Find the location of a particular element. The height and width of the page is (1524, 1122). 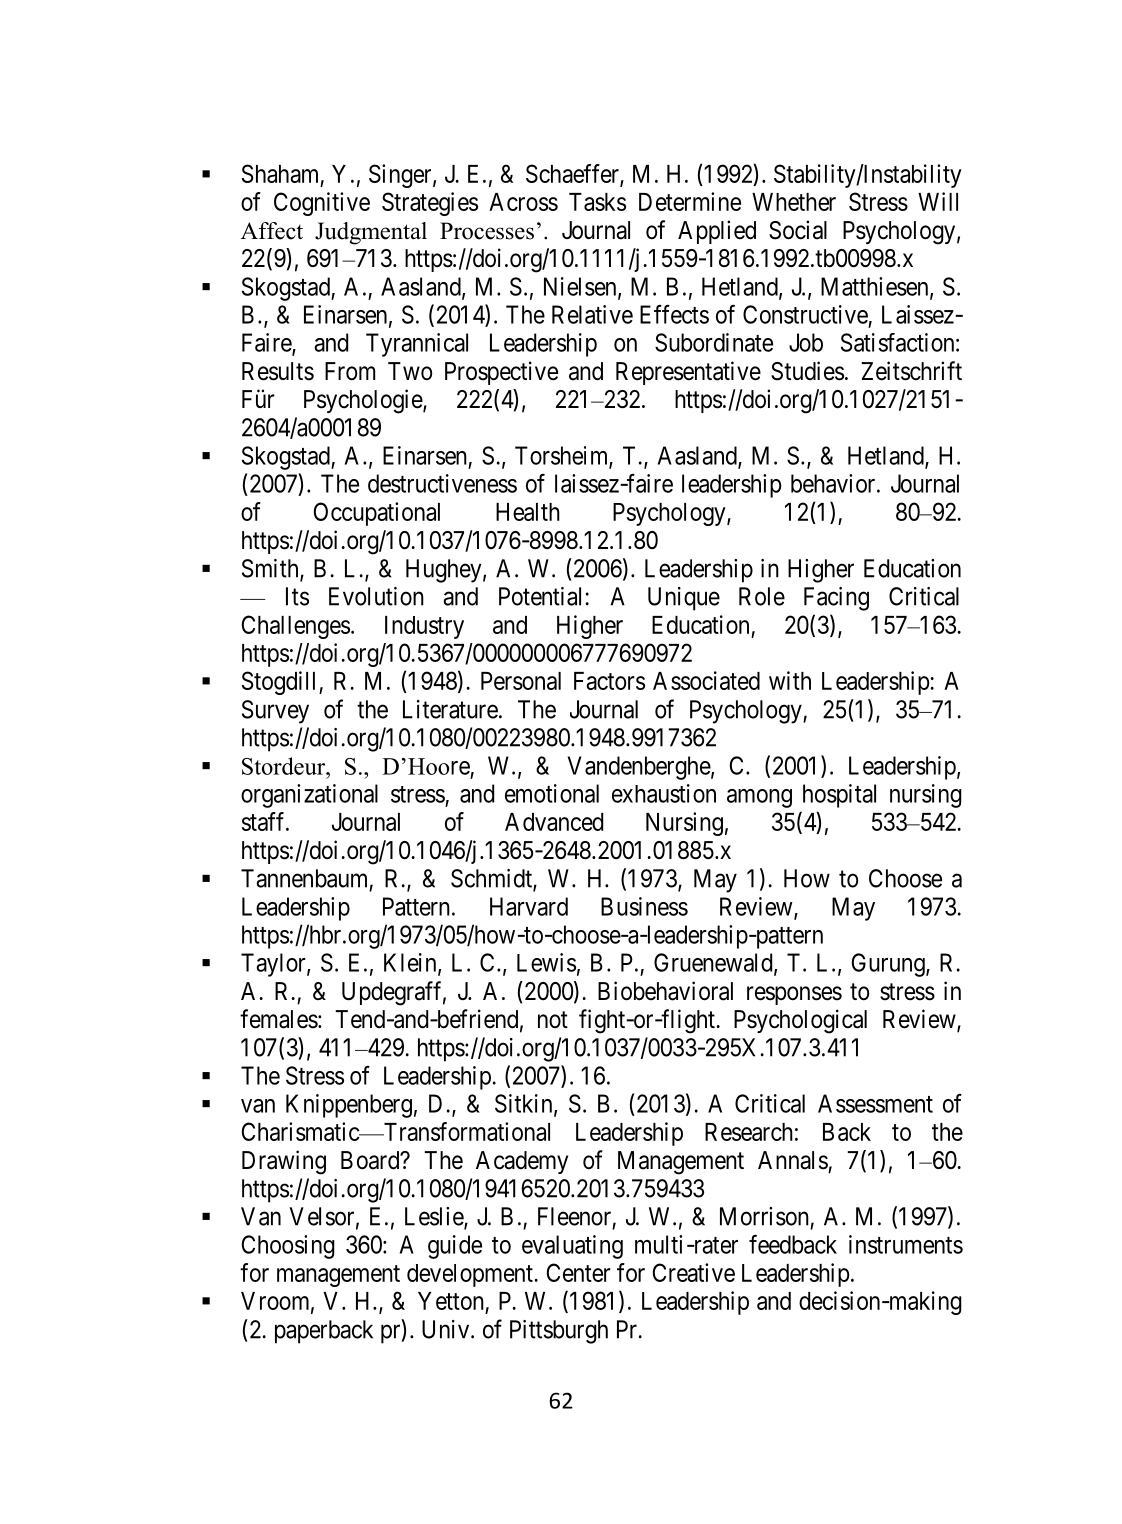

Potential is located at coordinates (540, 596).
